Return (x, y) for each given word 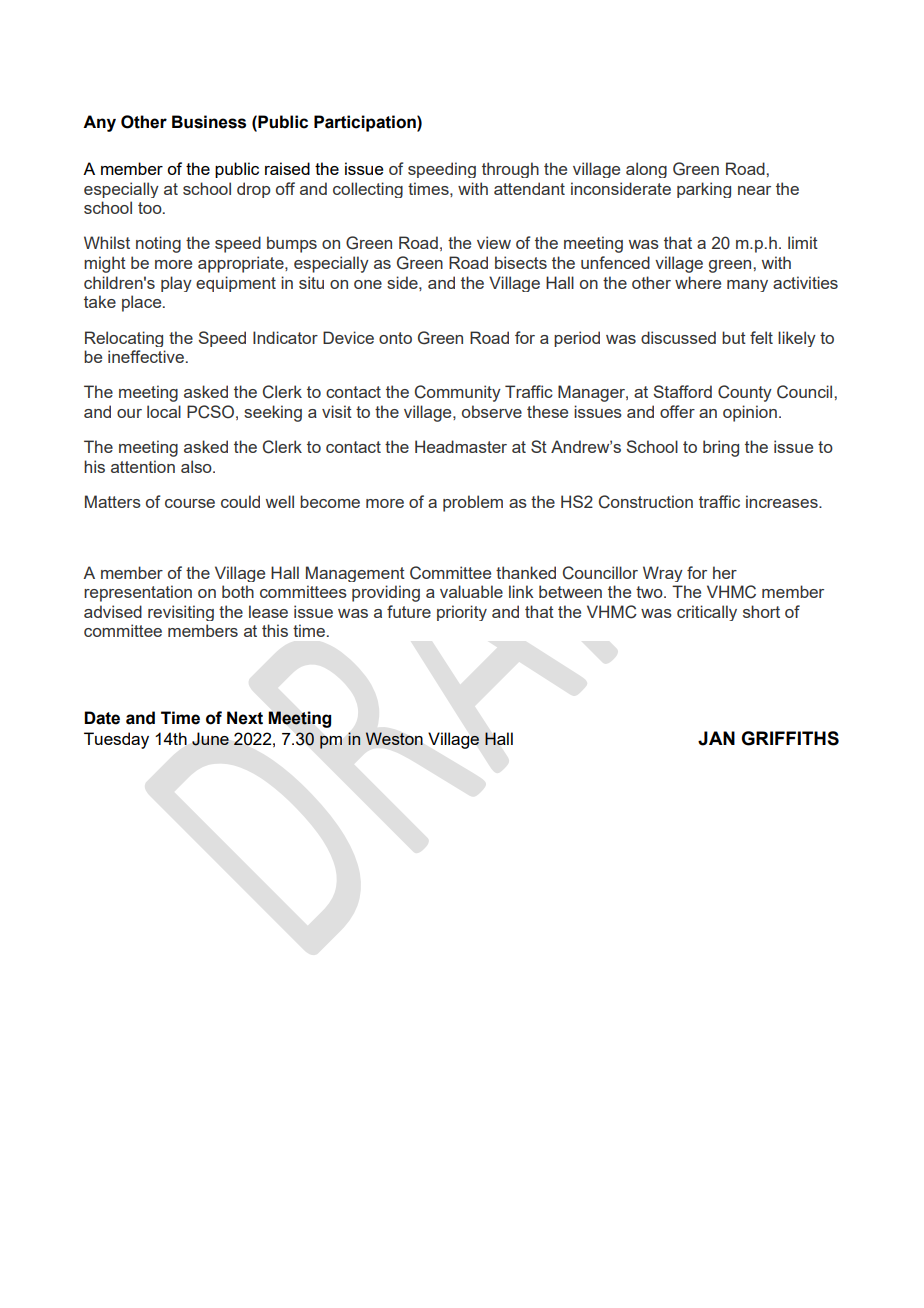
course (190, 503)
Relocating (124, 339)
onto (395, 338)
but (734, 337)
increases (783, 501)
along (646, 170)
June (210, 739)
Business (209, 122)
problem (473, 503)
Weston (394, 738)
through (510, 170)
